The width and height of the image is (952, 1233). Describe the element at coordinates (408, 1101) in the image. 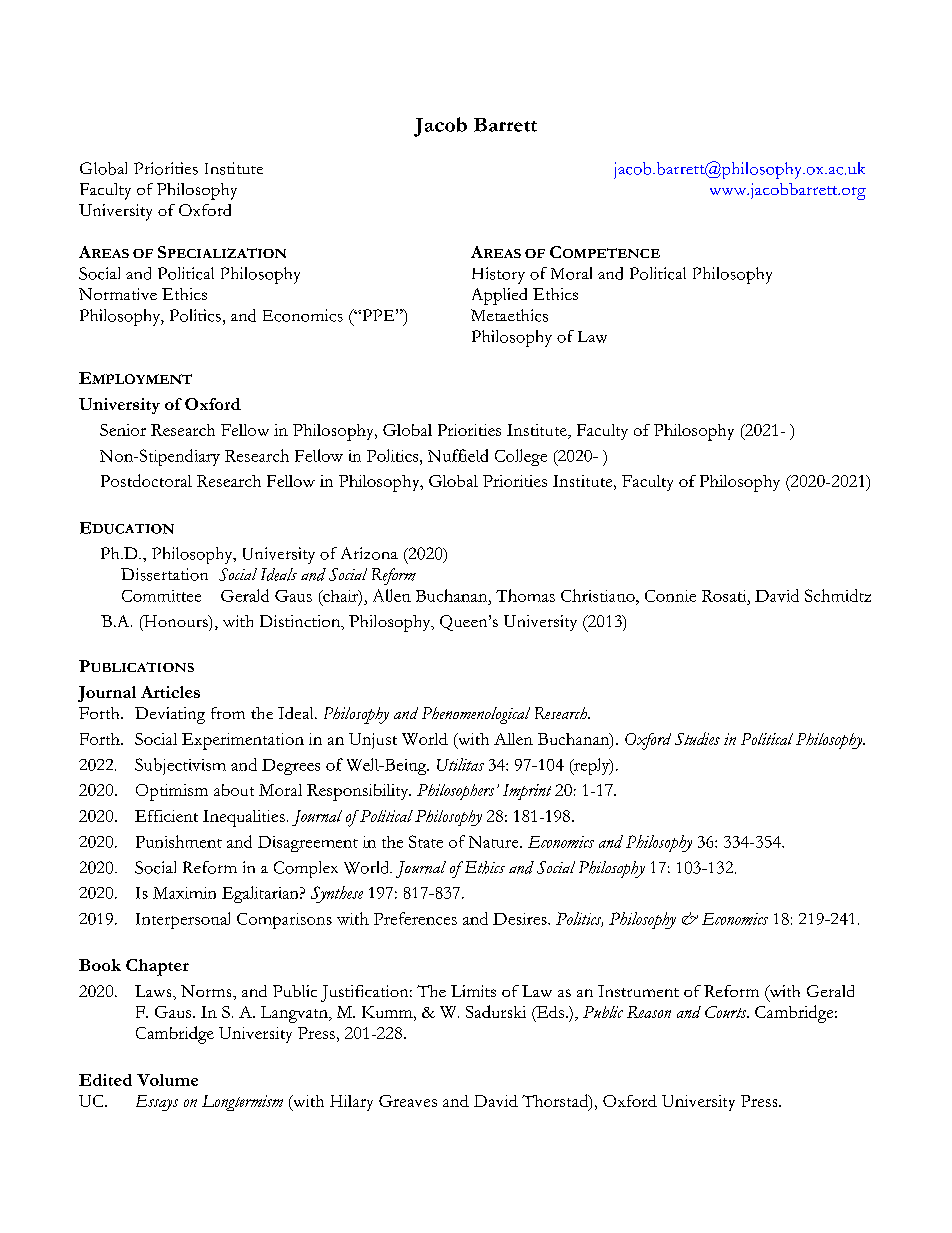

I see `Greaves` at that location.
